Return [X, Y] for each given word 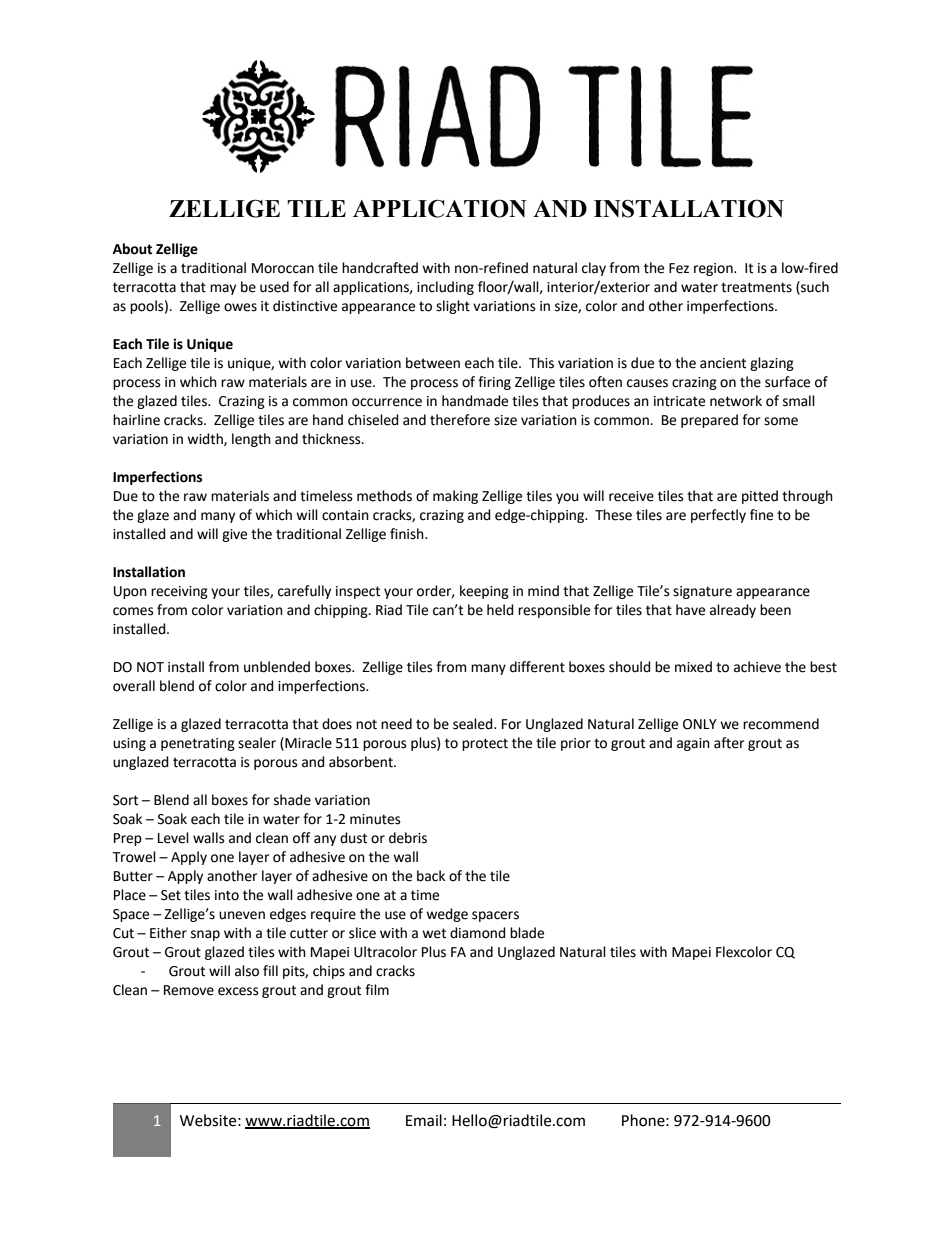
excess [238, 991]
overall [134, 686]
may [223, 289]
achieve [757, 667]
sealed [474, 724]
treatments [756, 287]
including [445, 288]
